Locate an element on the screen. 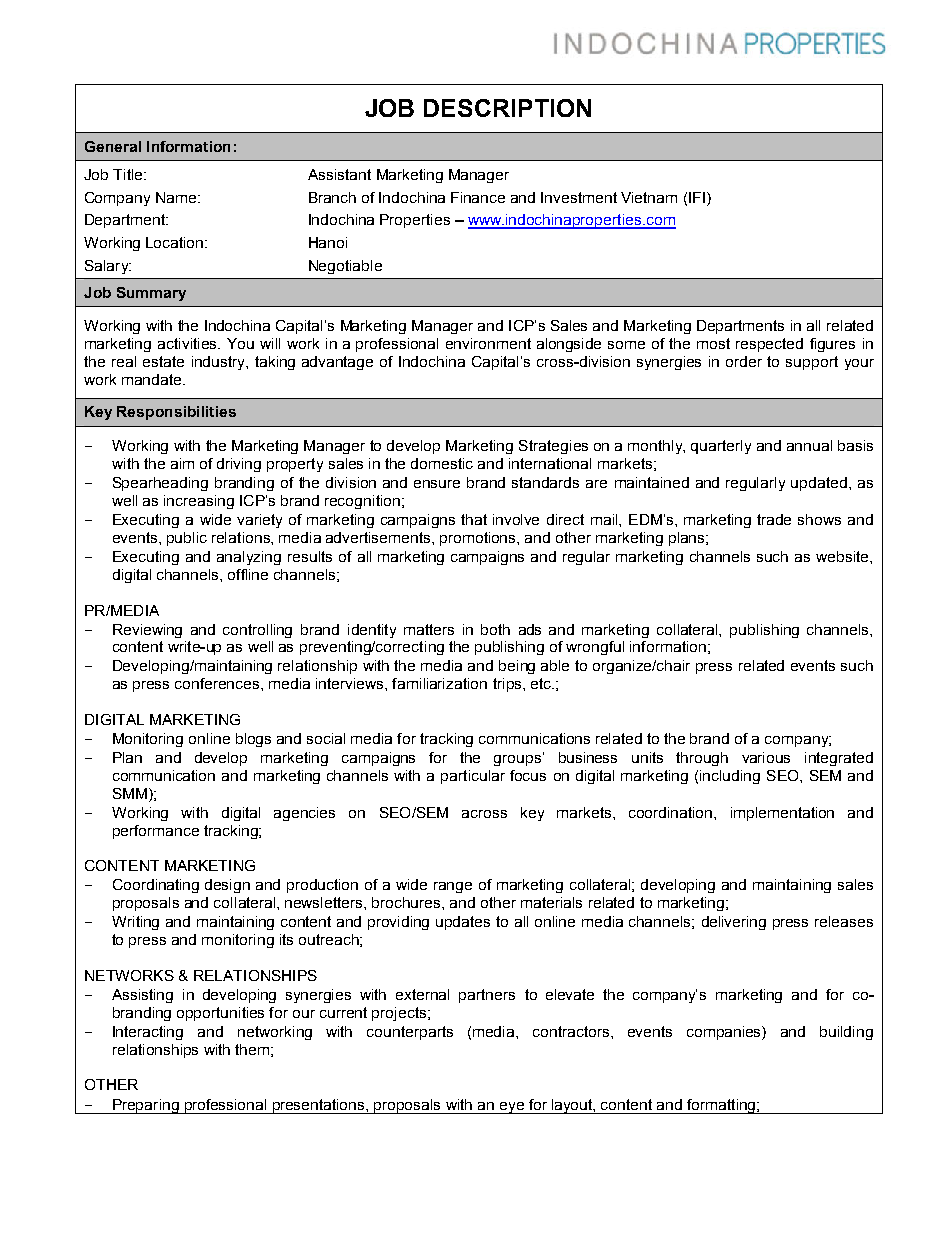  trips is located at coordinates (508, 685).
